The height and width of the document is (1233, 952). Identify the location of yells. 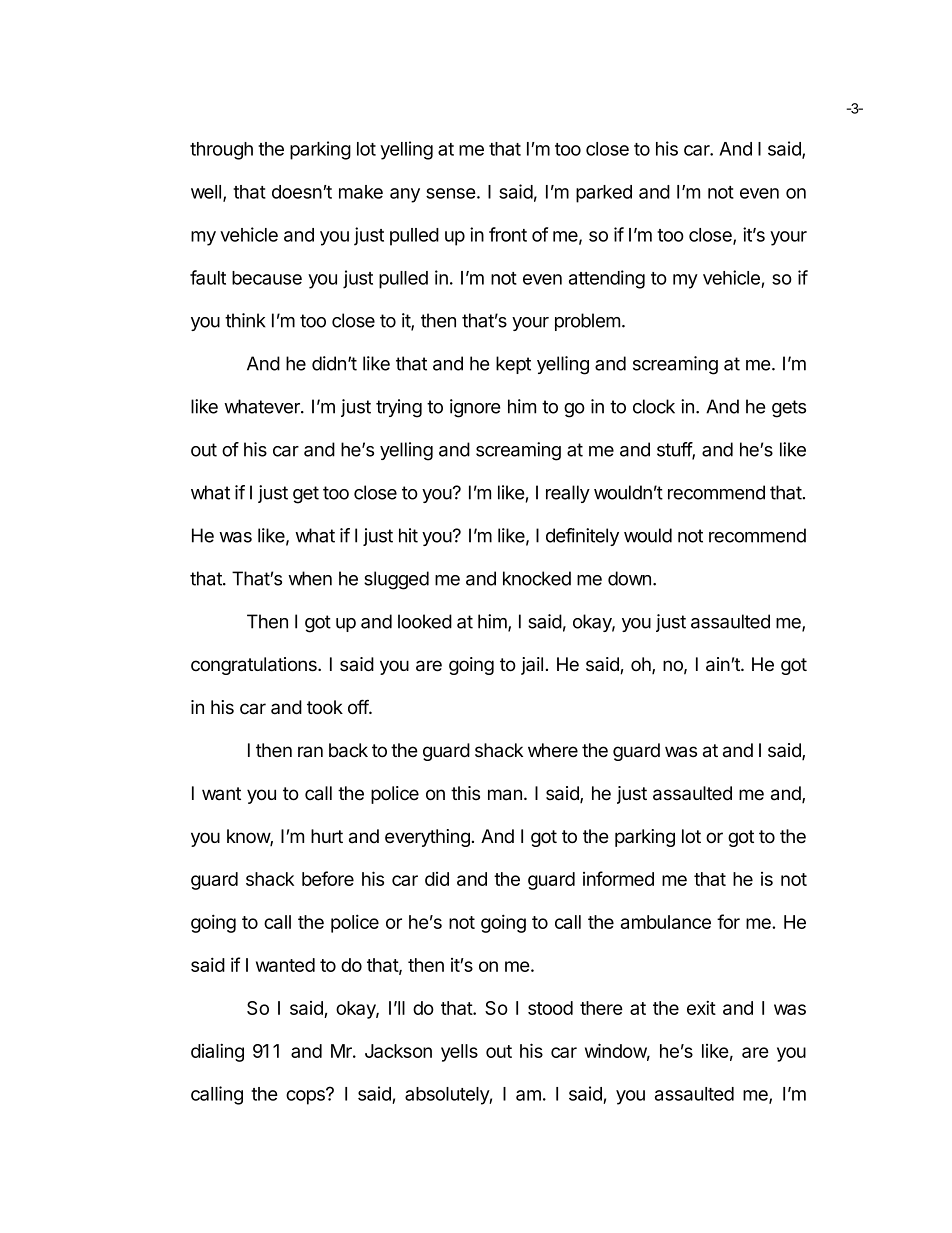
(459, 1053).
